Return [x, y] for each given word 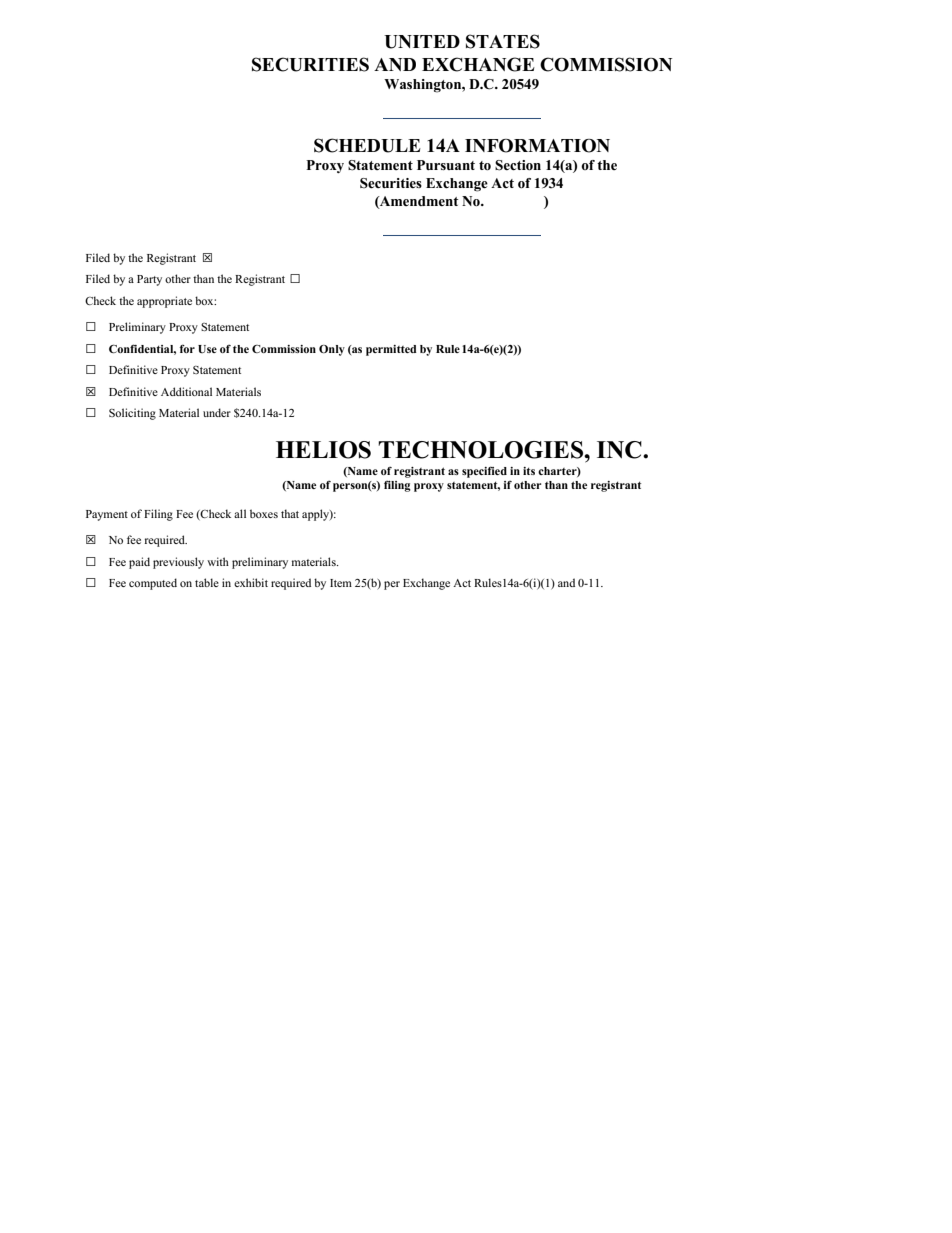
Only [332, 350]
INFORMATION [537, 146]
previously [178, 563]
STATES [503, 41]
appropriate [164, 302]
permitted [391, 350]
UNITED [422, 42]
